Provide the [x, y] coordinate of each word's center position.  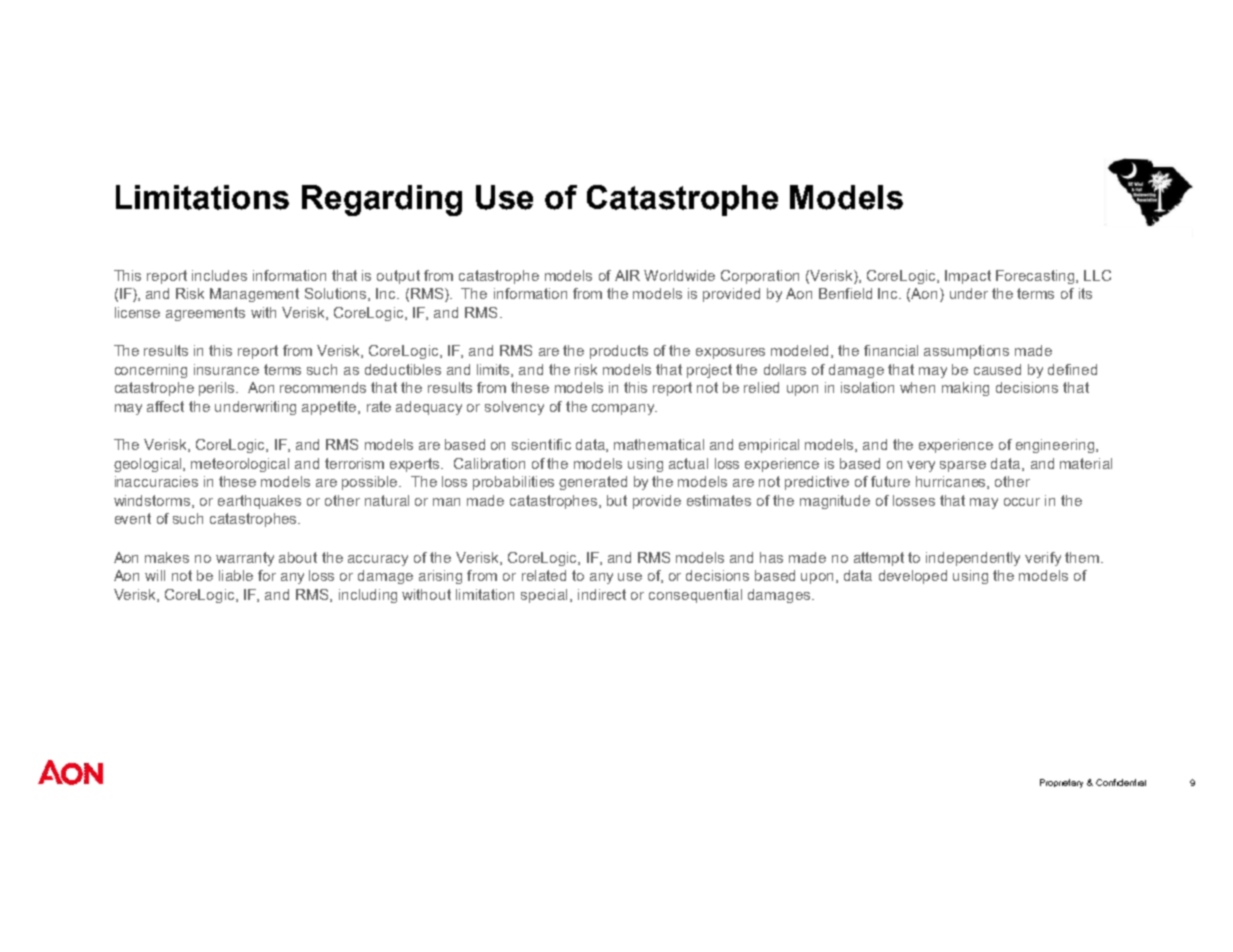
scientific [541, 444]
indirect [602, 594]
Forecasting [1036, 277]
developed [913, 577]
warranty [245, 559]
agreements [205, 314]
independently [973, 559]
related [544, 575]
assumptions [966, 352]
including [368, 596]
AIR [627, 275]
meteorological [240, 465]
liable [236, 575]
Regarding [382, 200]
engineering [1056, 446]
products [619, 352]
